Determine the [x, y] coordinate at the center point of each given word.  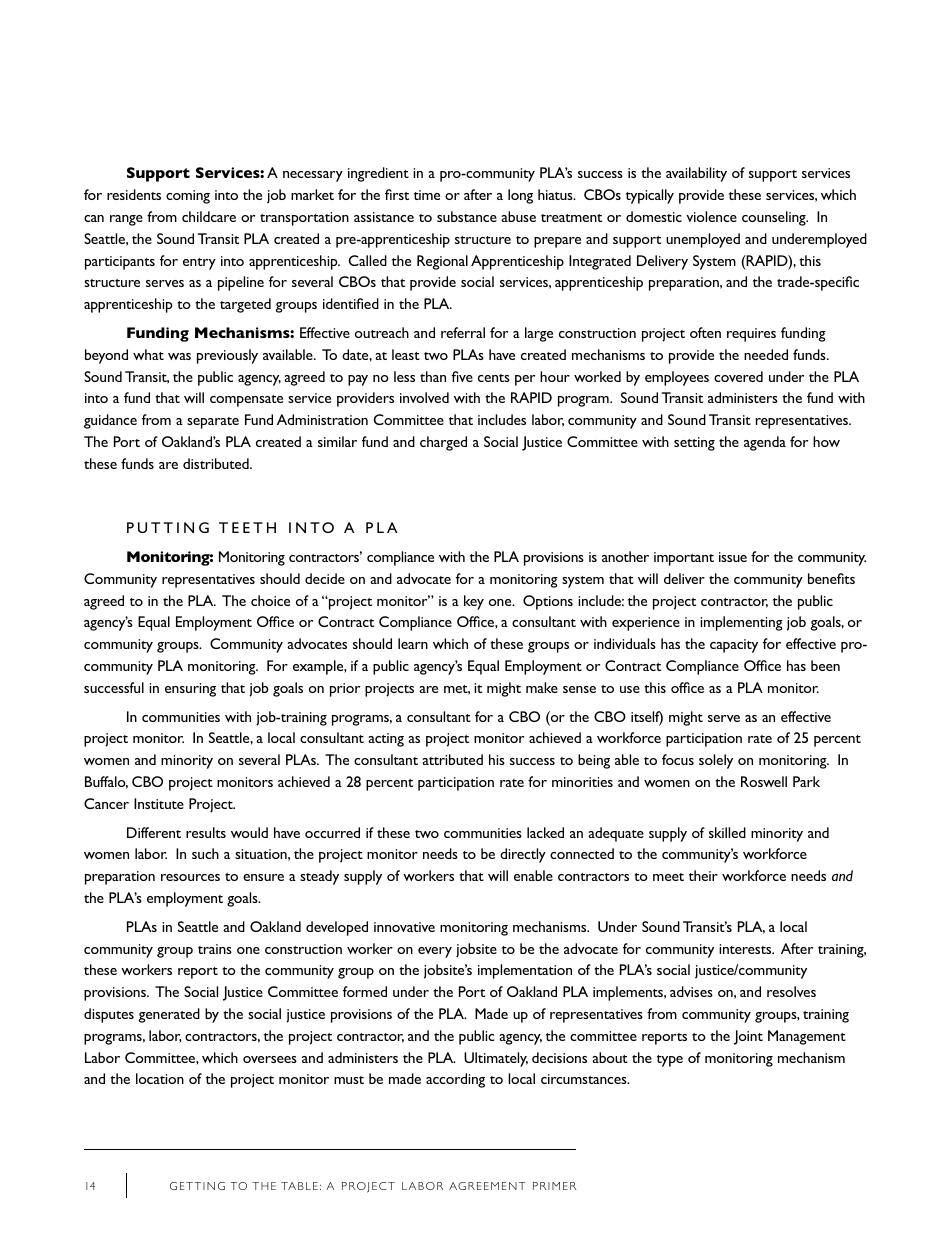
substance [467, 216]
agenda [765, 443]
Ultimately [496, 1059]
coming [188, 197]
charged [443, 443]
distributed [217, 463]
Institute [159, 803]
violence [711, 216]
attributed [452, 759]
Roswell [764, 781]
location [160, 1078]
